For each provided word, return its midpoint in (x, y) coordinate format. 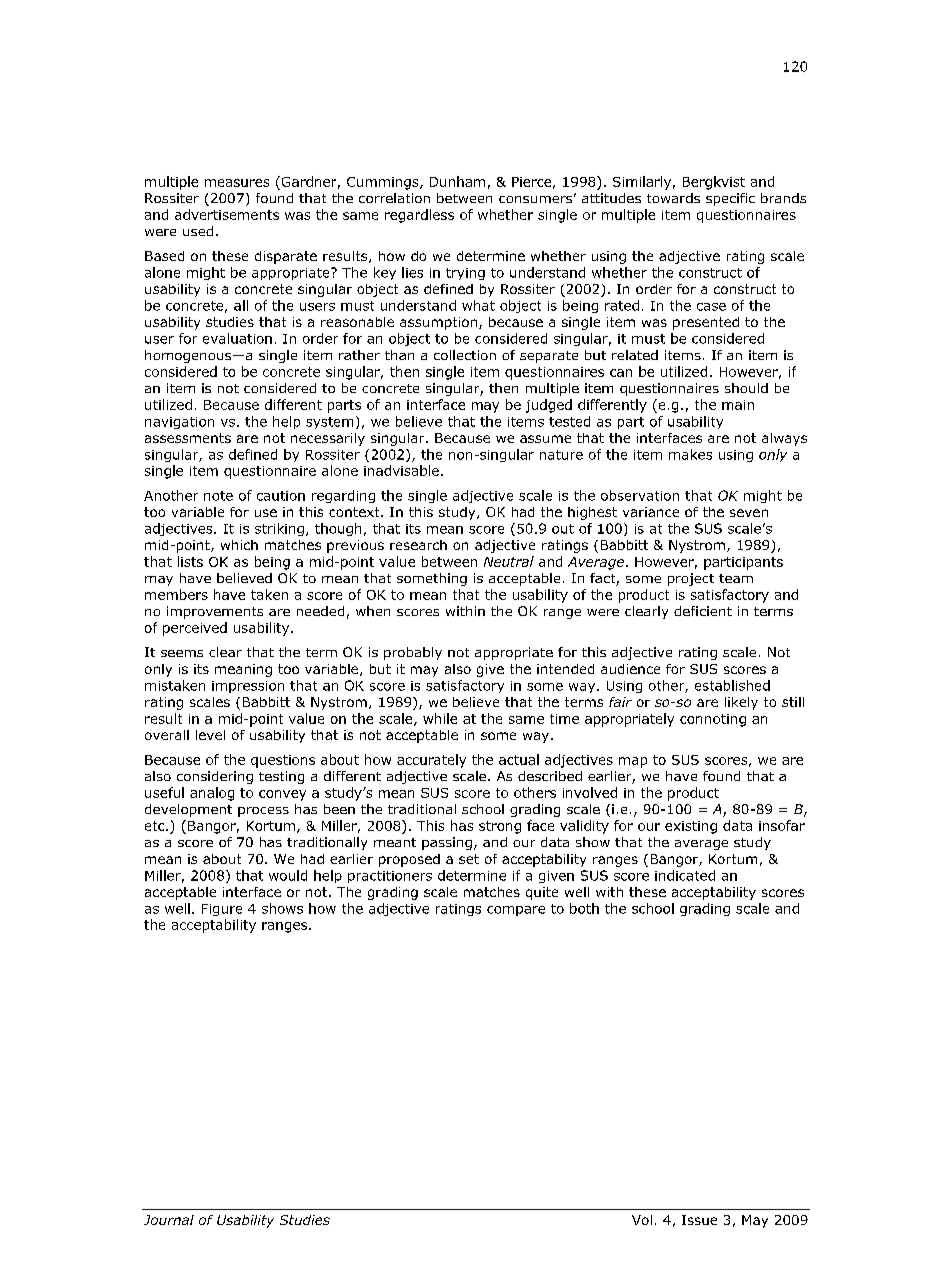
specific (730, 199)
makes (690, 454)
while (440, 718)
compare (516, 911)
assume (545, 439)
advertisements (227, 214)
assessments (188, 438)
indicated (685, 875)
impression (248, 687)
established (732, 685)
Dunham (457, 181)
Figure (222, 910)
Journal (169, 1220)
